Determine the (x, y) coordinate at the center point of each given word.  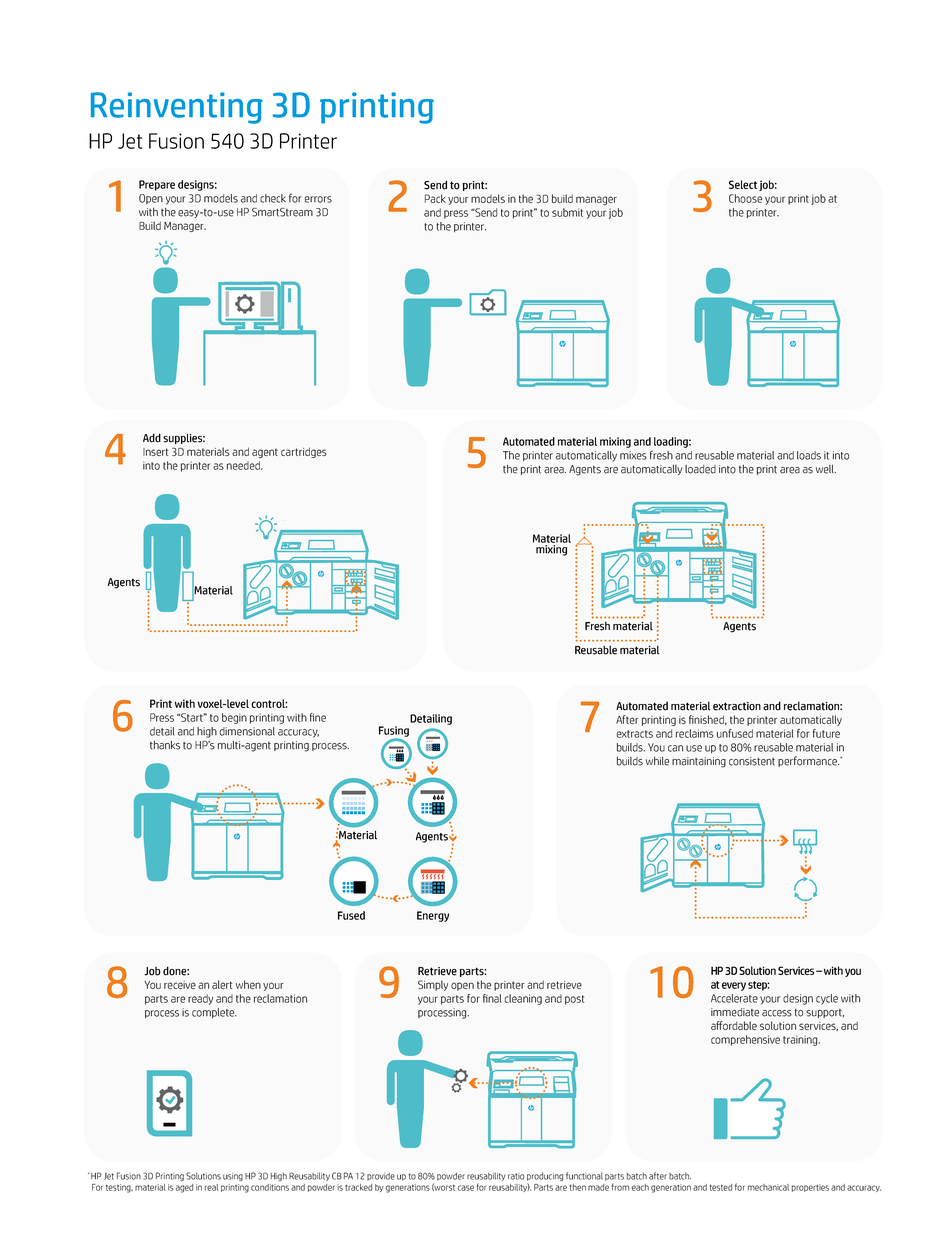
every (734, 986)
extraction (737, 706)
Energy (433, 916)
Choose (745, 198)
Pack (435, 198)
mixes (633, 455)
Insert (156, 452)
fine (318, 717)
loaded (700, 469)
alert (222, 984)
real (211, 1187)
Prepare (157, 185)
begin (234, 718)
